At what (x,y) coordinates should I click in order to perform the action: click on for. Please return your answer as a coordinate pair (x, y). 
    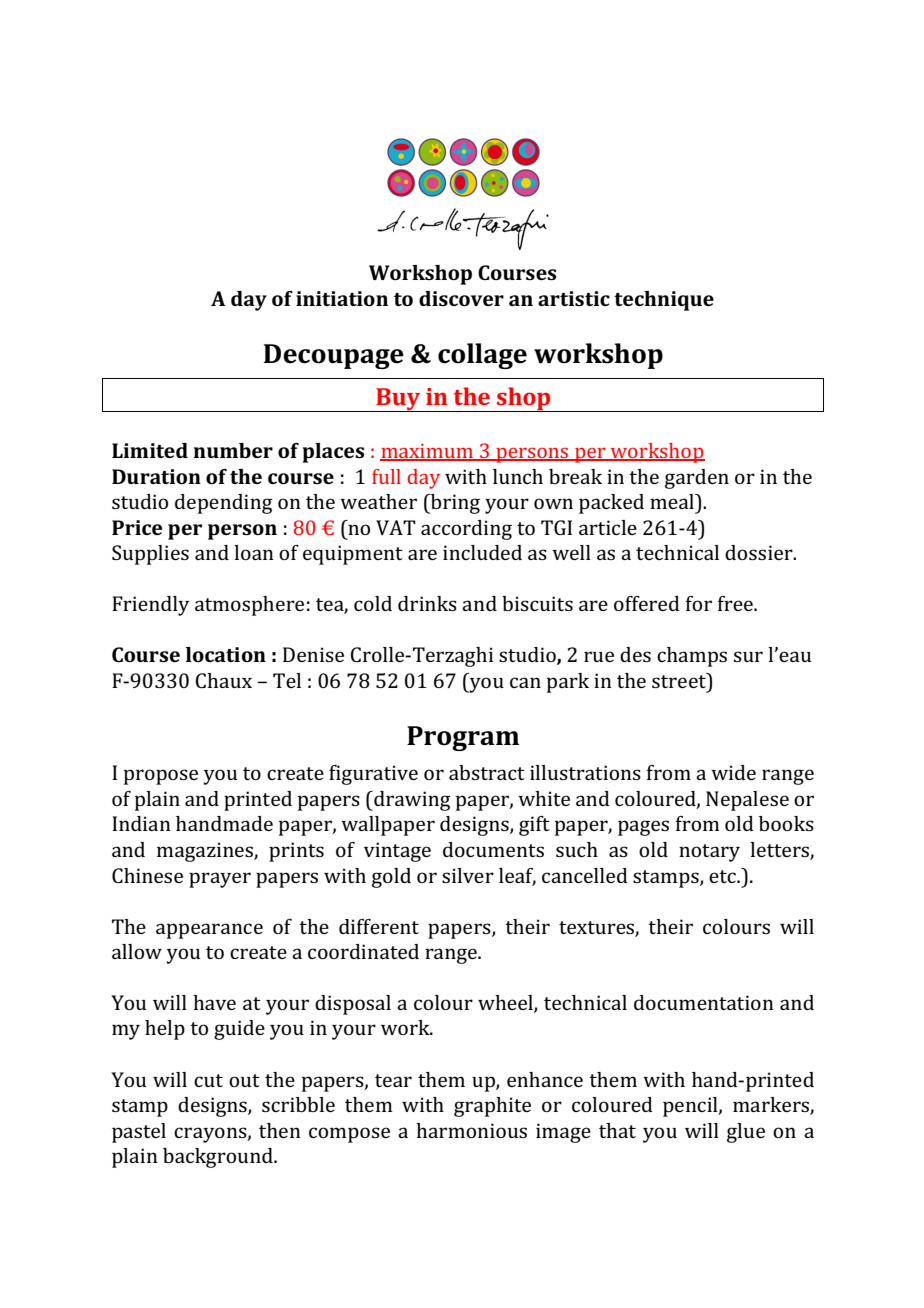
    Looking at the image, I should click on (699, 603).
